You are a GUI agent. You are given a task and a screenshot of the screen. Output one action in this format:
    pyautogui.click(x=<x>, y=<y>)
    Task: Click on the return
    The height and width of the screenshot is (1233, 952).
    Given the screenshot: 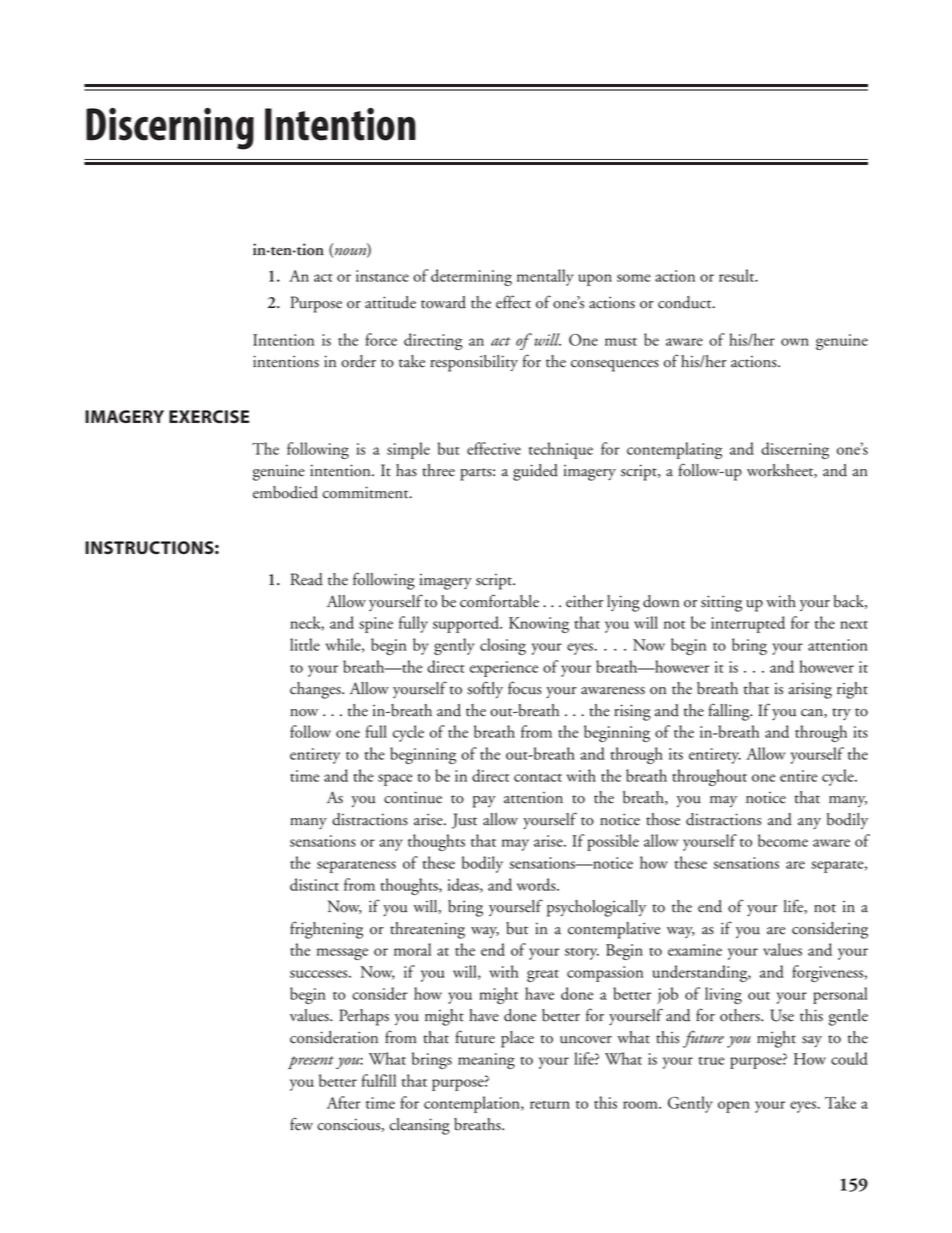 What is the action you would take?
    pyautogui.click(x=550, y=1105)
